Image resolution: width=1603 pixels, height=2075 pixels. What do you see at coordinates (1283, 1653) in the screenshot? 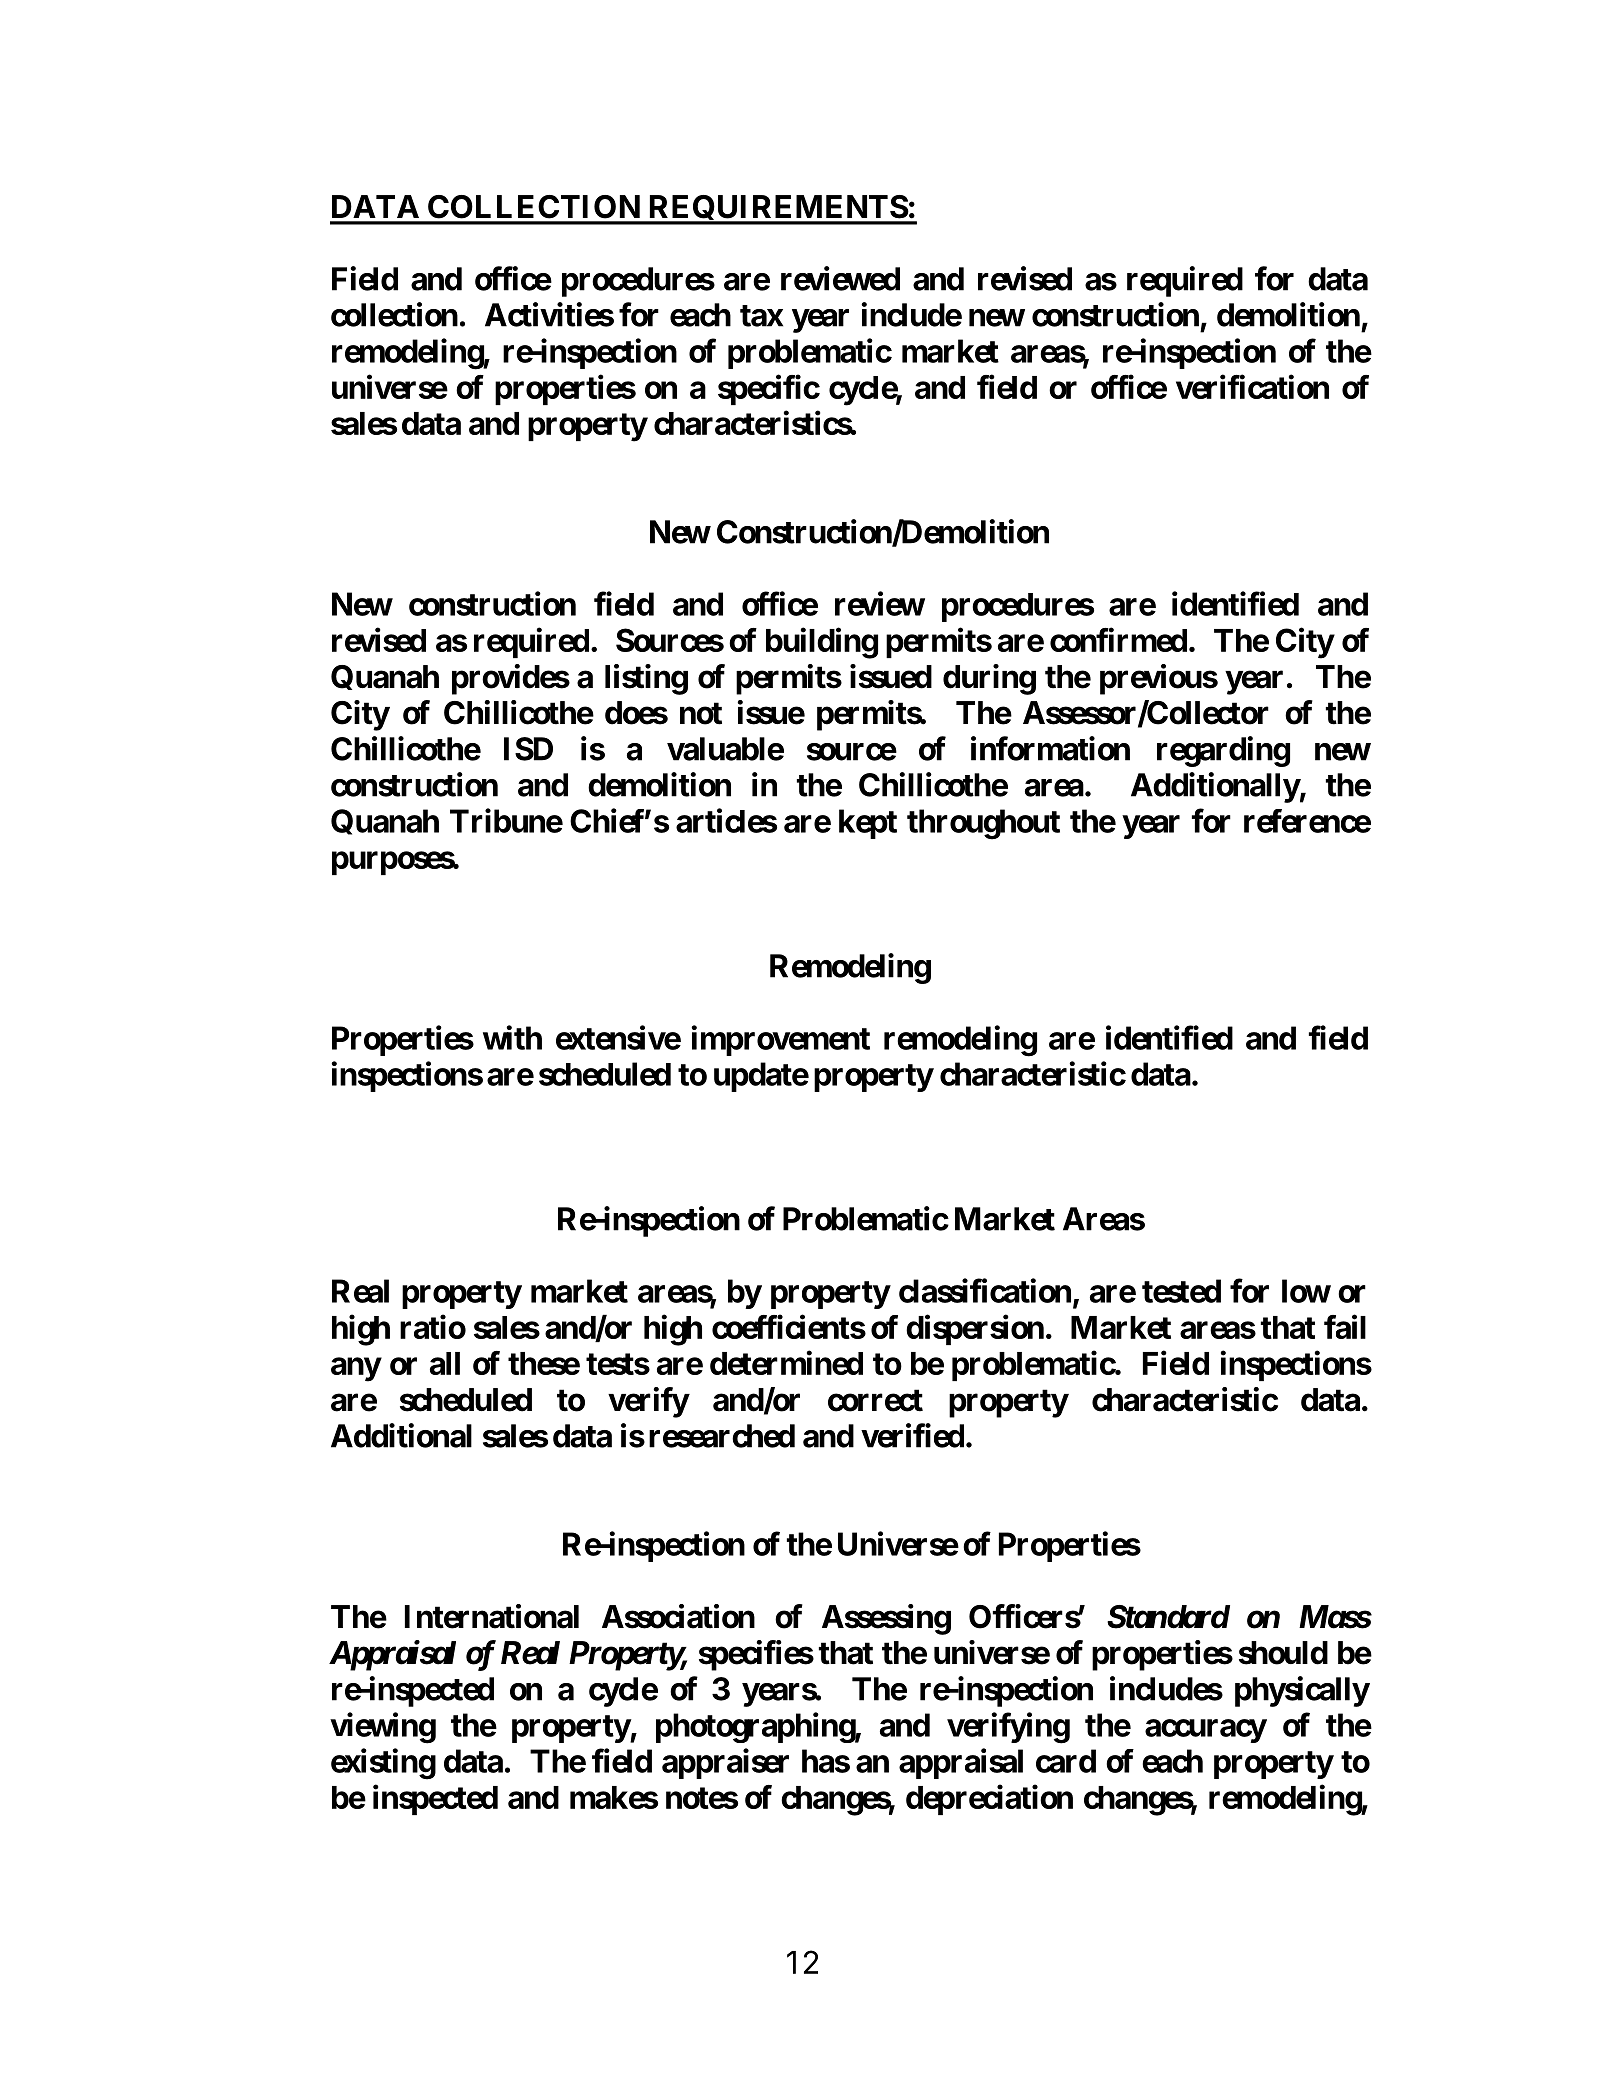
I see `should` at bounding box center [1283, 1653].
